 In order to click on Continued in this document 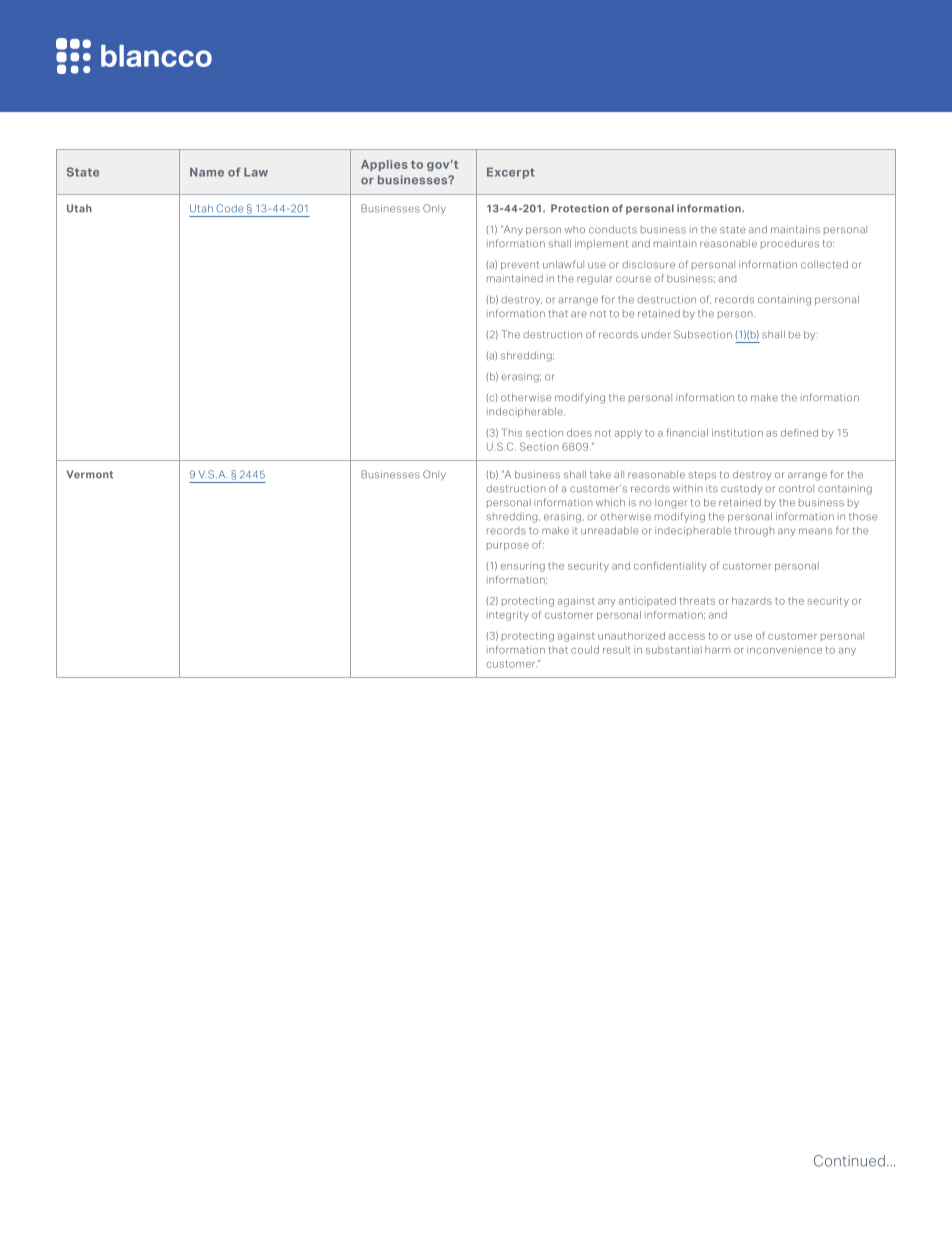, I will do `click(849, 1161)`.
